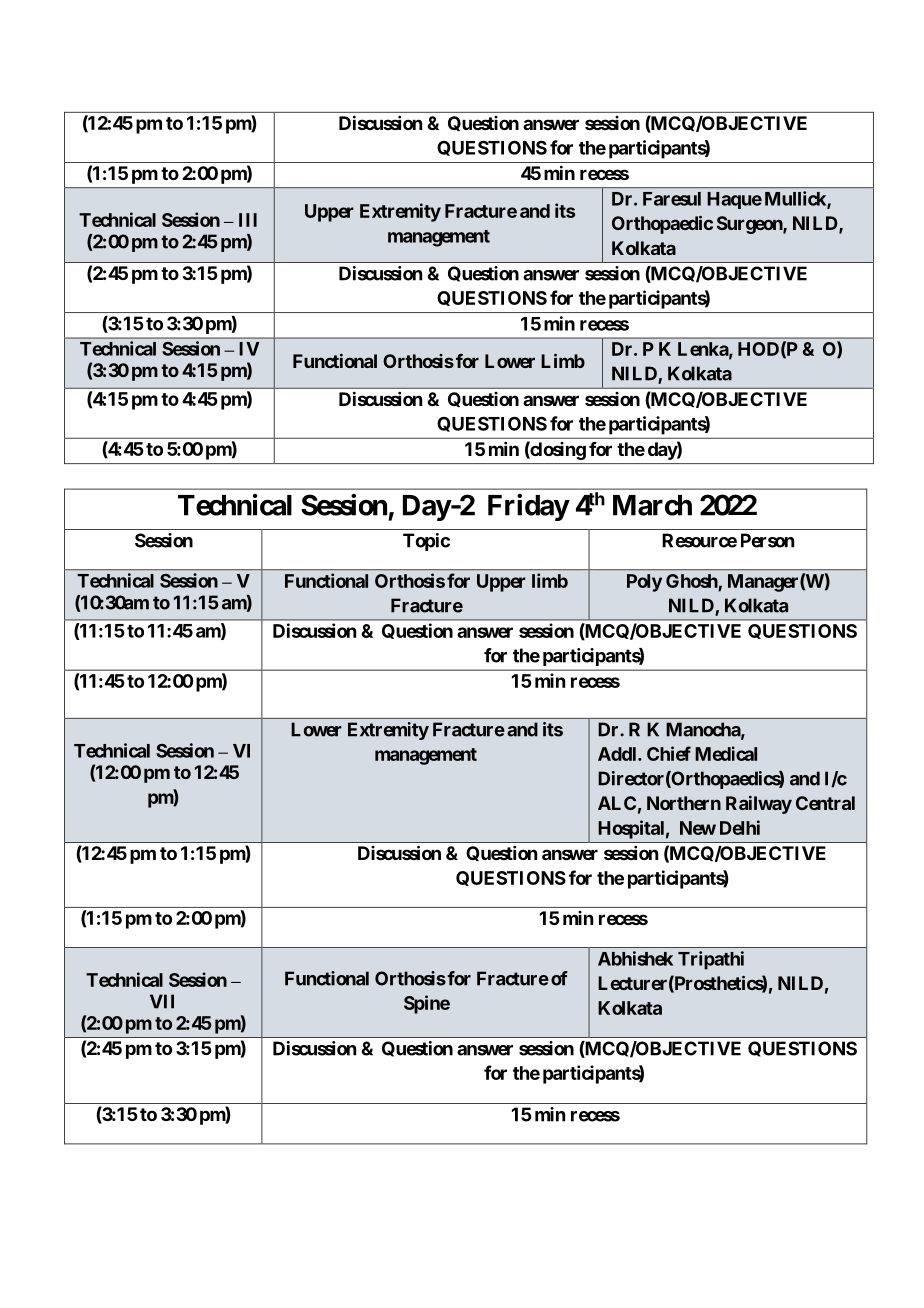  Describe the element at coordinates (652, 505) in the screenshot. I see `March` at that location.
